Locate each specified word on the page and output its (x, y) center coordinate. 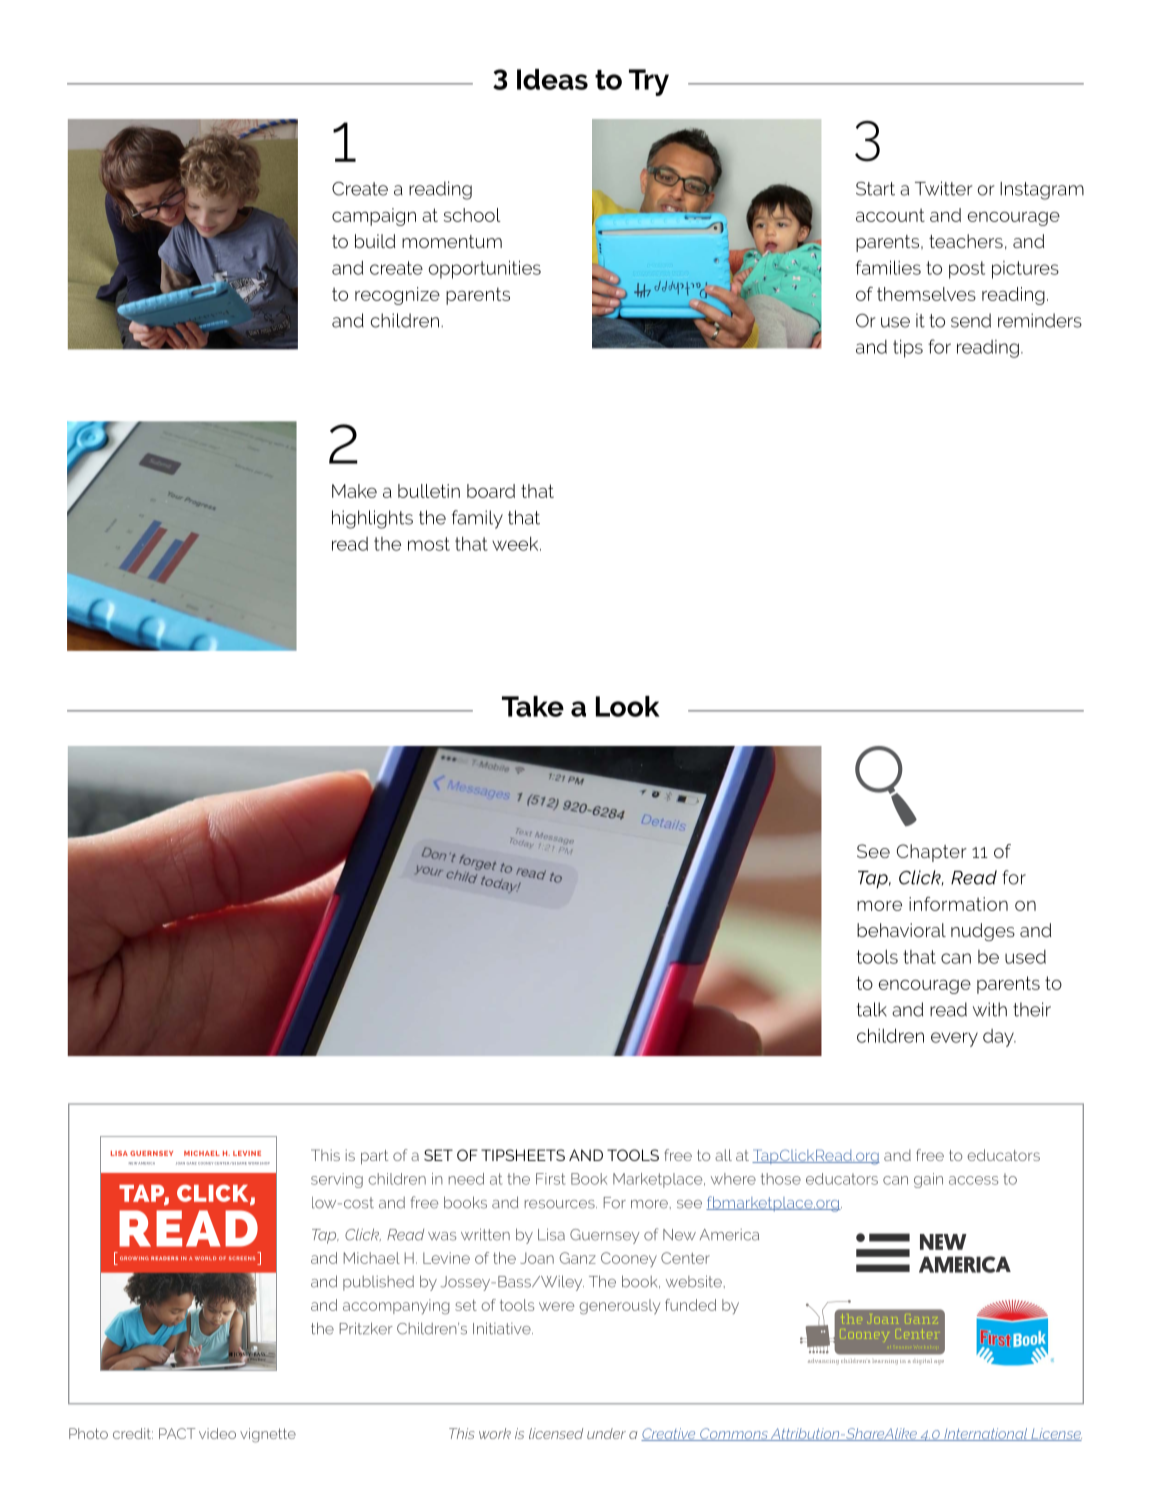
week (516, 543)
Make (354, 491)
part (374, 1157)
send (971, 320)
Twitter (944, 188)
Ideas (552, 79)
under (606, 1433)
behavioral (901, 930)
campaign (374, 217)
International (986, 1434)
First (550, 1179)
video (217, 1433)
